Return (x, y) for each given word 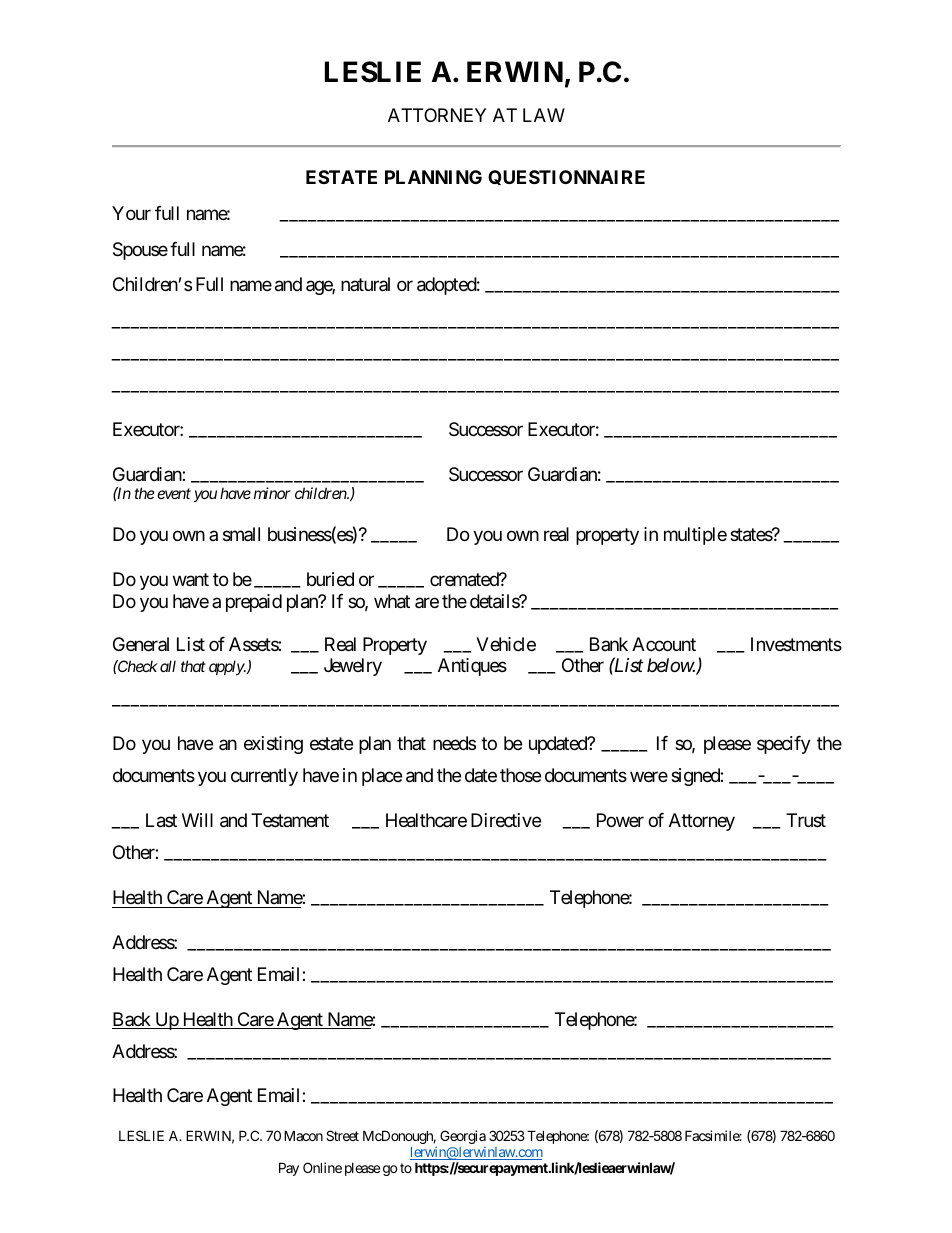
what (392, 601)
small (241, 534)
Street (342, 1135)
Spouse (140, 251)
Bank (609, 644)
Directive (506, 820)
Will (197, 820)
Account (664, 644)
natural (365, 284)
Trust (806, 820)
